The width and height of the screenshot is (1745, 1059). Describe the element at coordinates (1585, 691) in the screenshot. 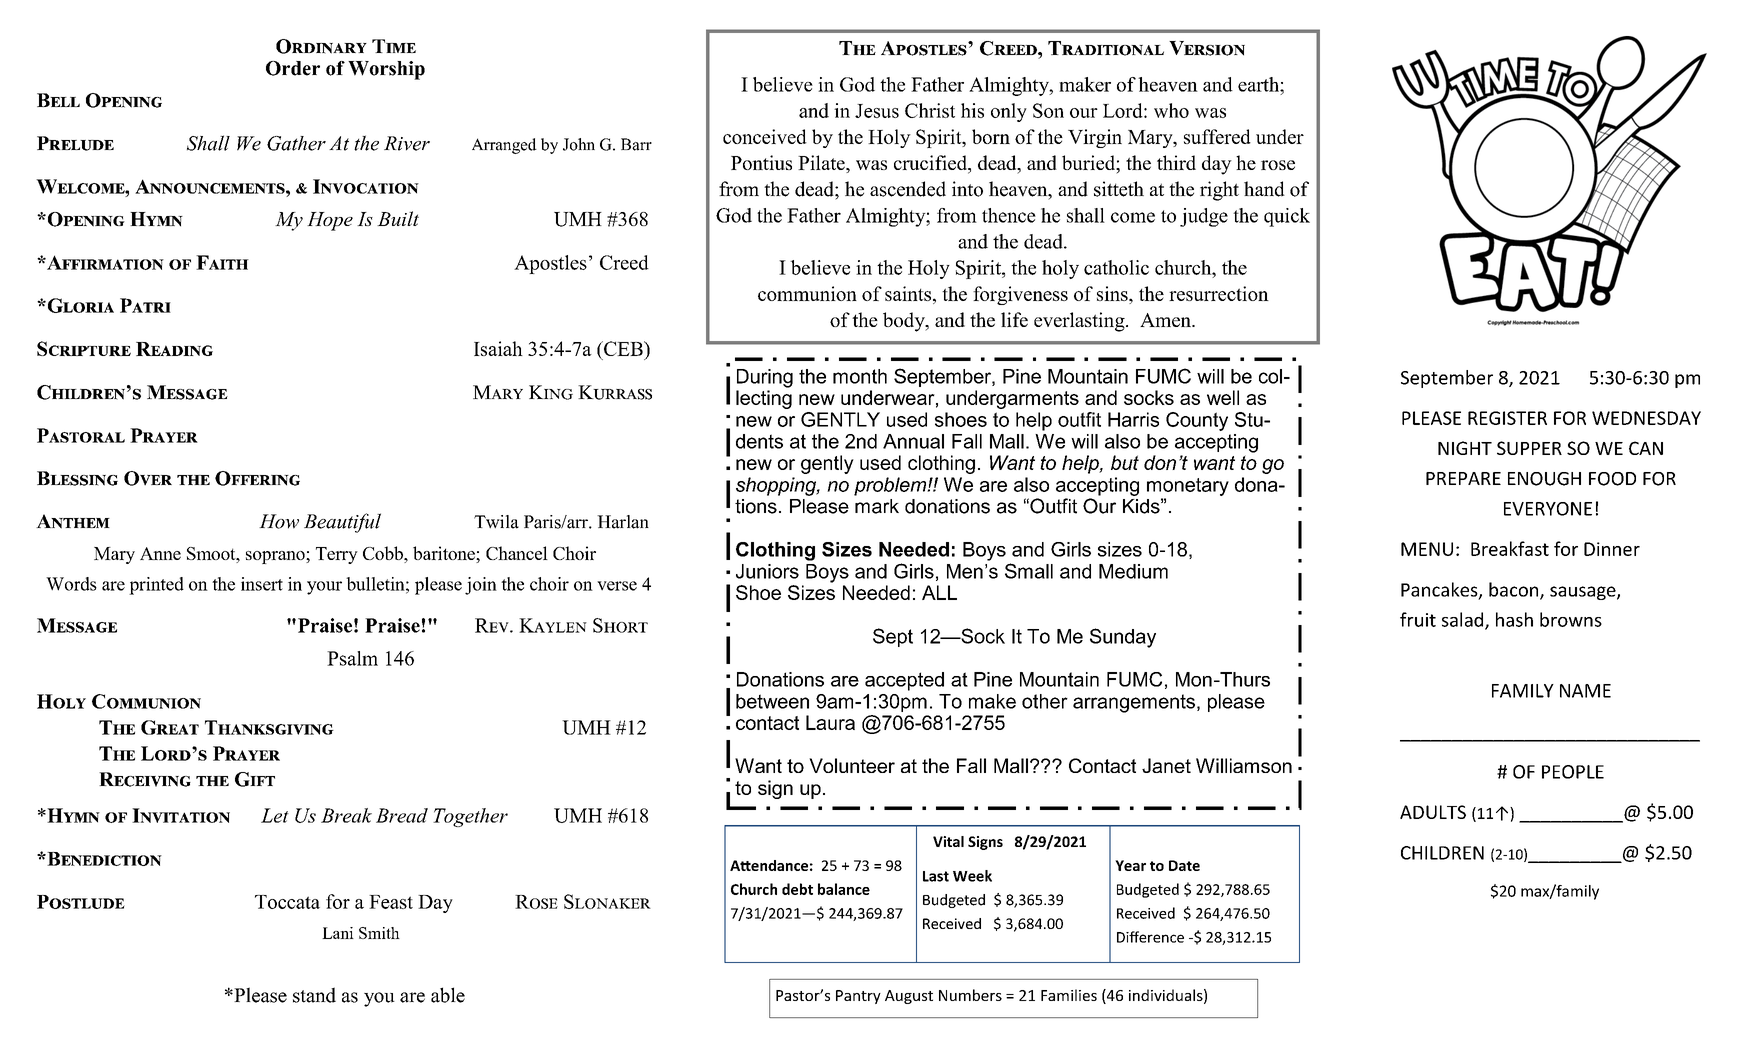

I see `NAME` at that location.
